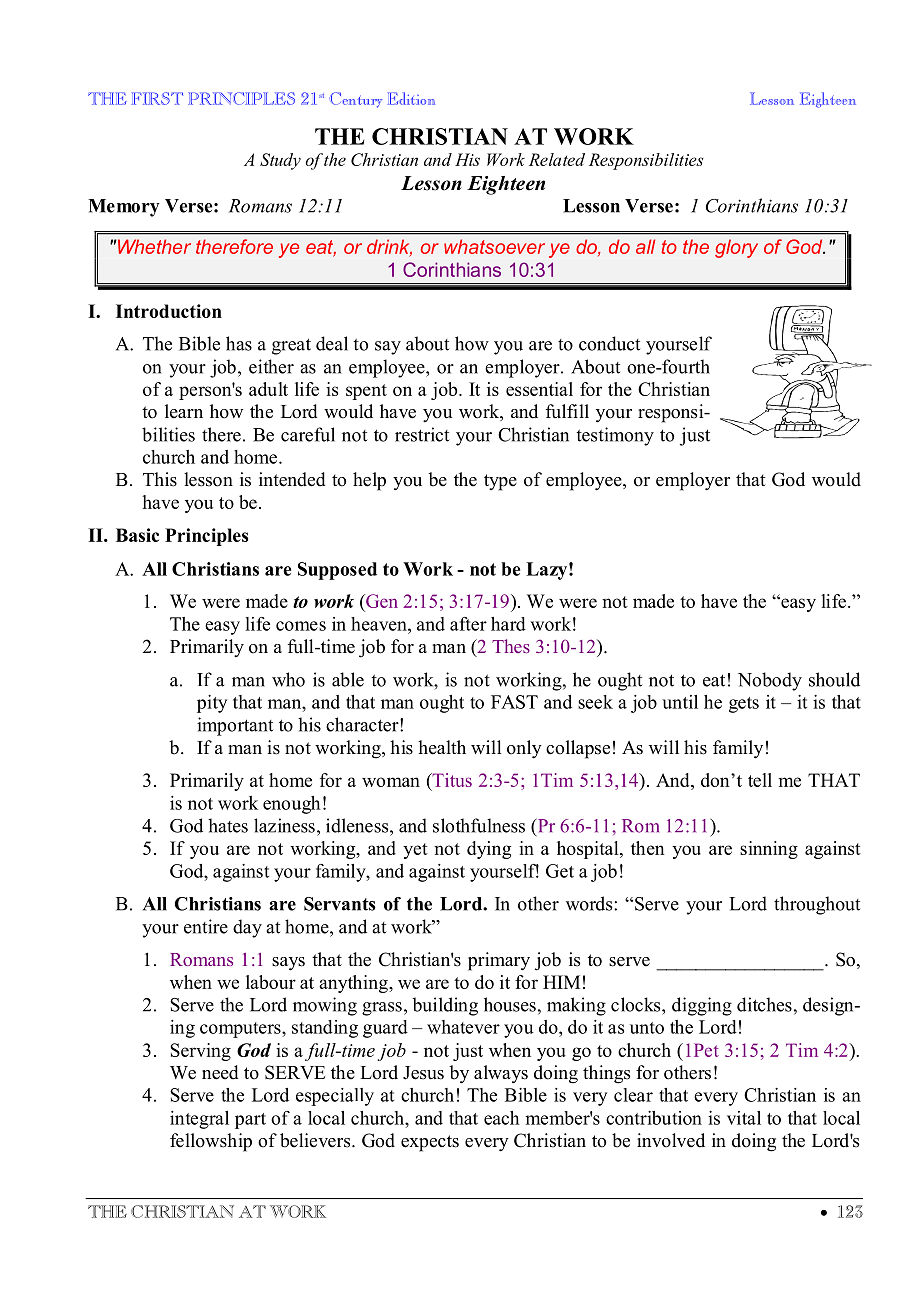 The height and width of the page is (1308, 924). What do you see at coordinates (736, 248) in the page?
I see `glory` at bounding box center [736, 248].
